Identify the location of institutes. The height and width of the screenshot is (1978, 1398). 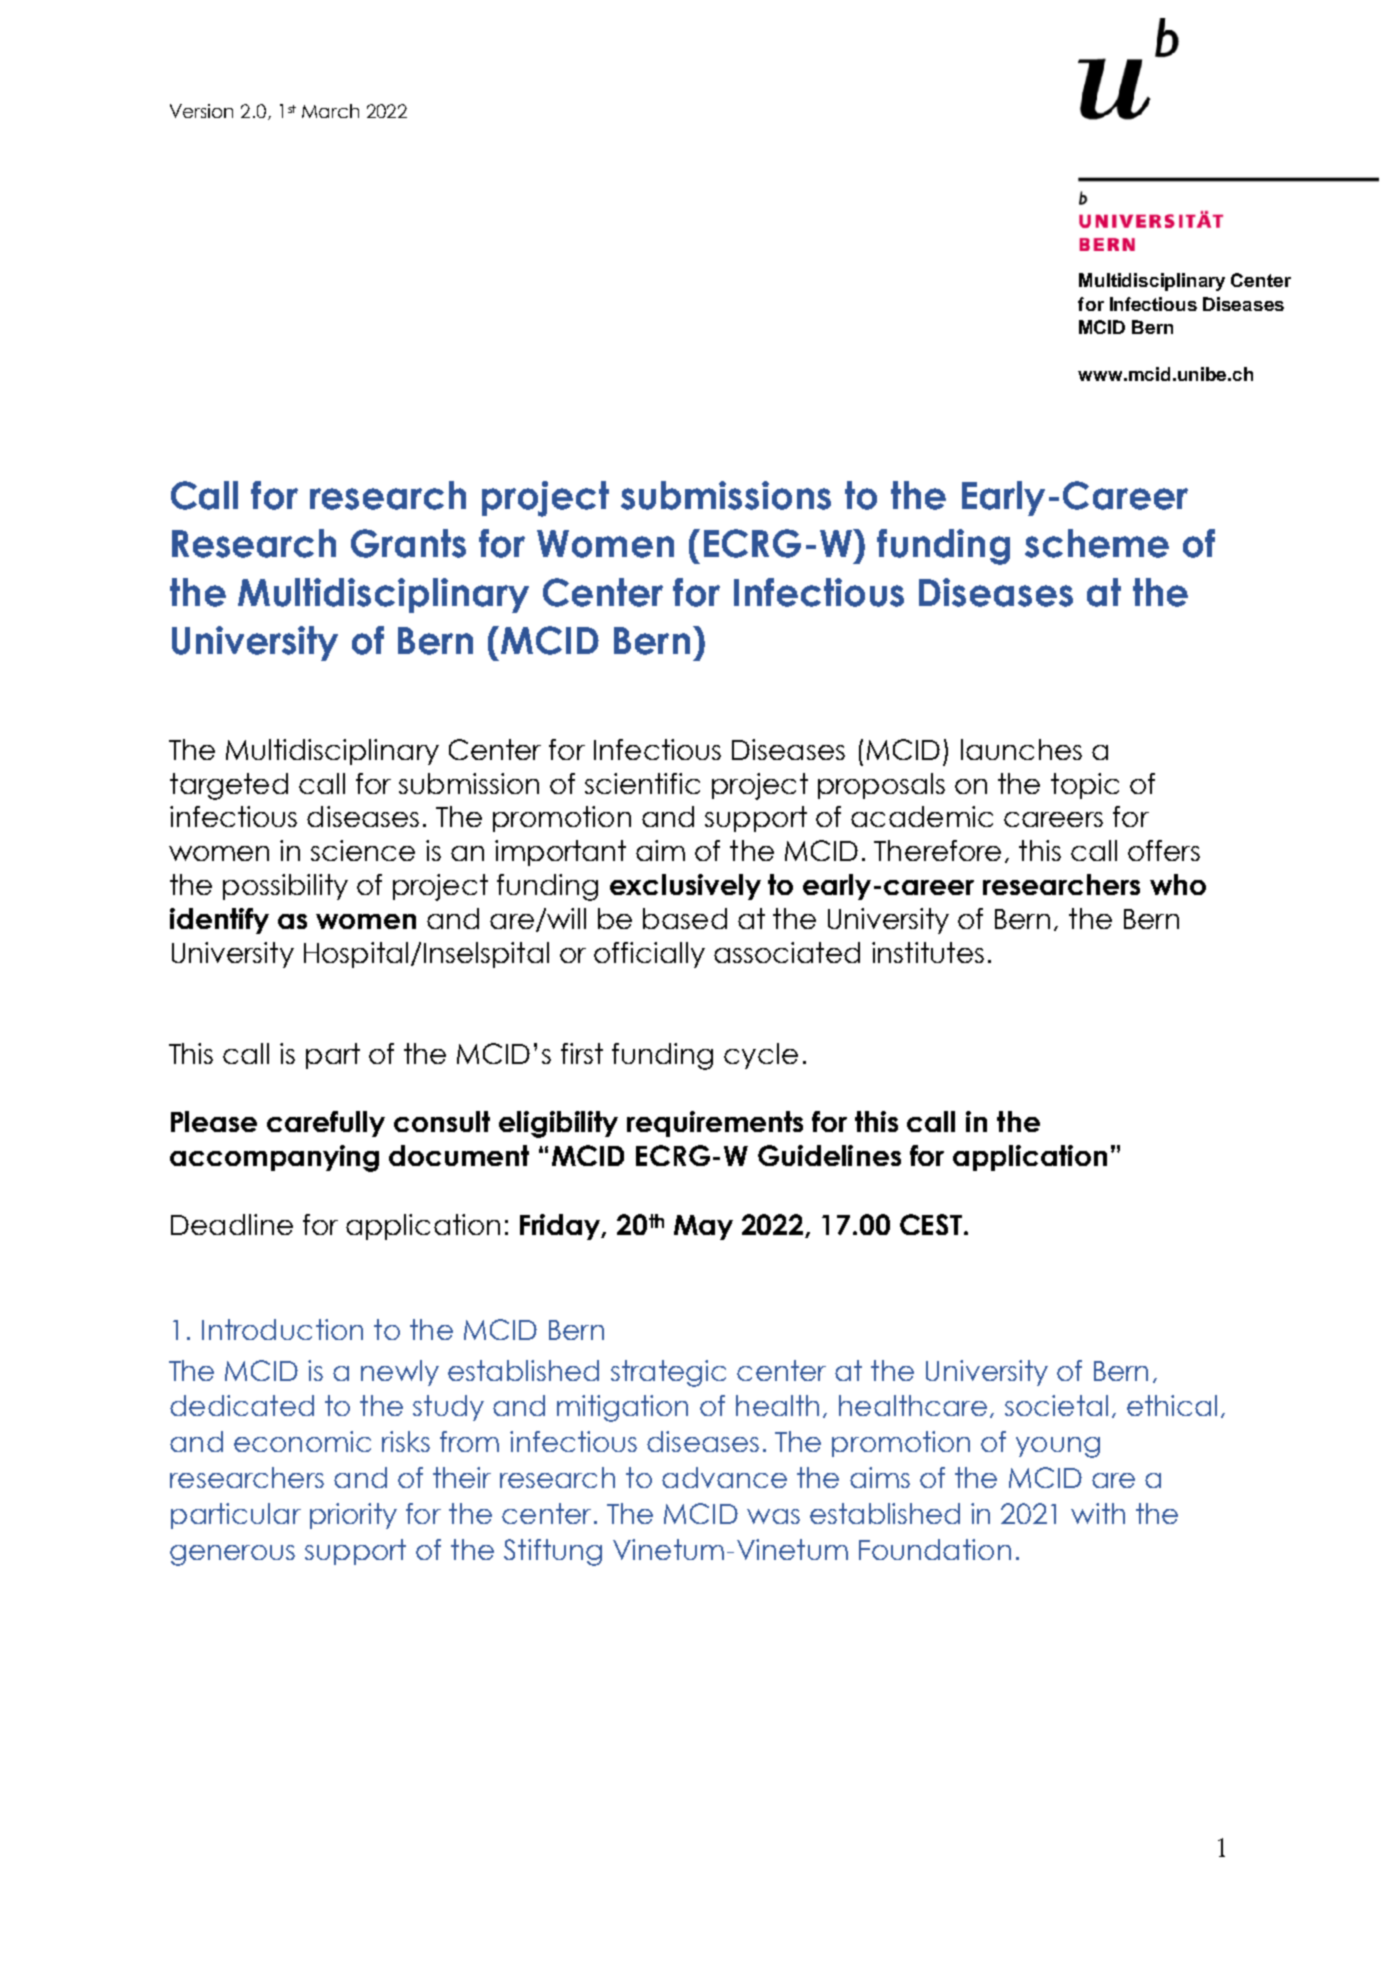
(928, 952).
